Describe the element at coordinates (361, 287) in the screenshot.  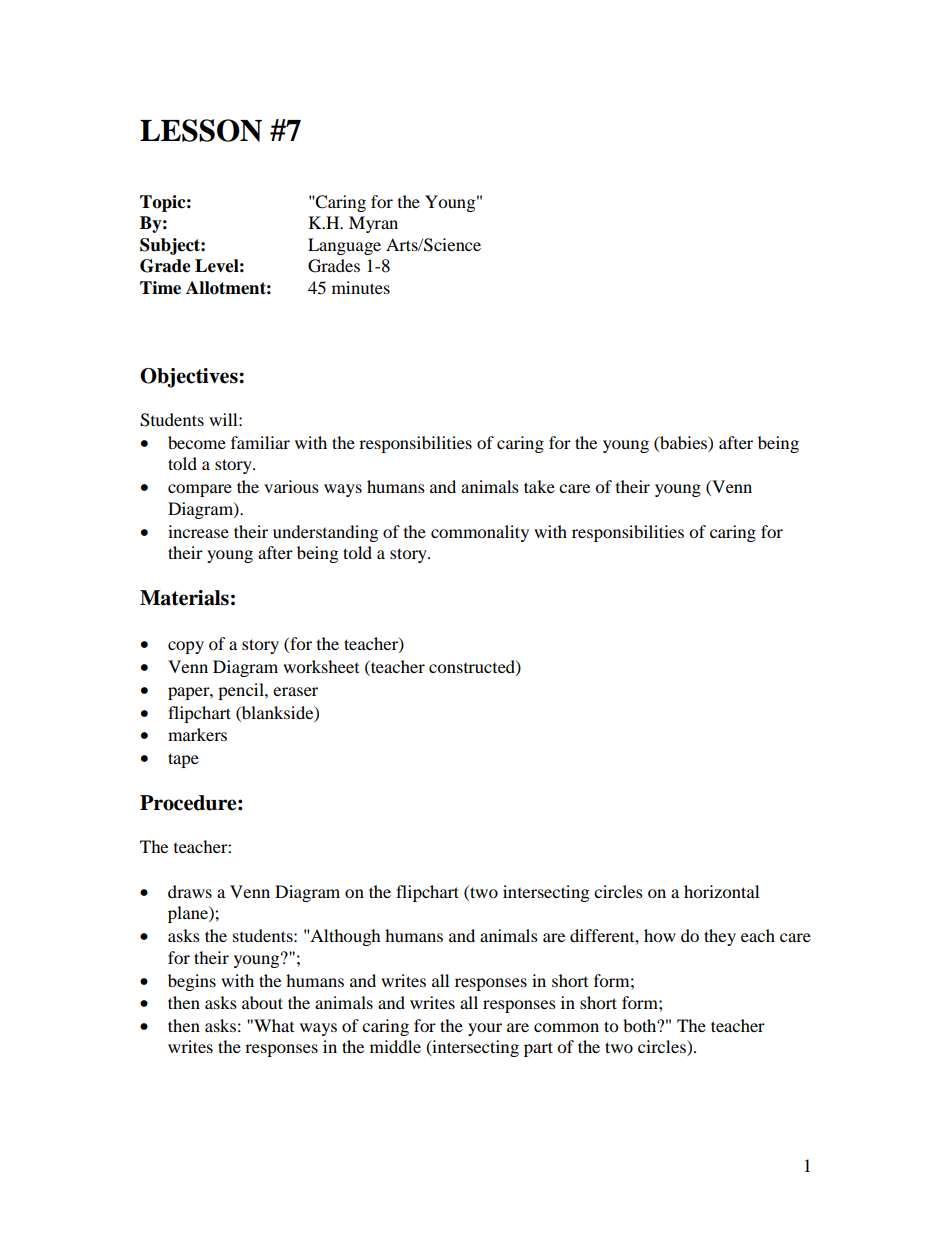
I see `minutes` at that location.
